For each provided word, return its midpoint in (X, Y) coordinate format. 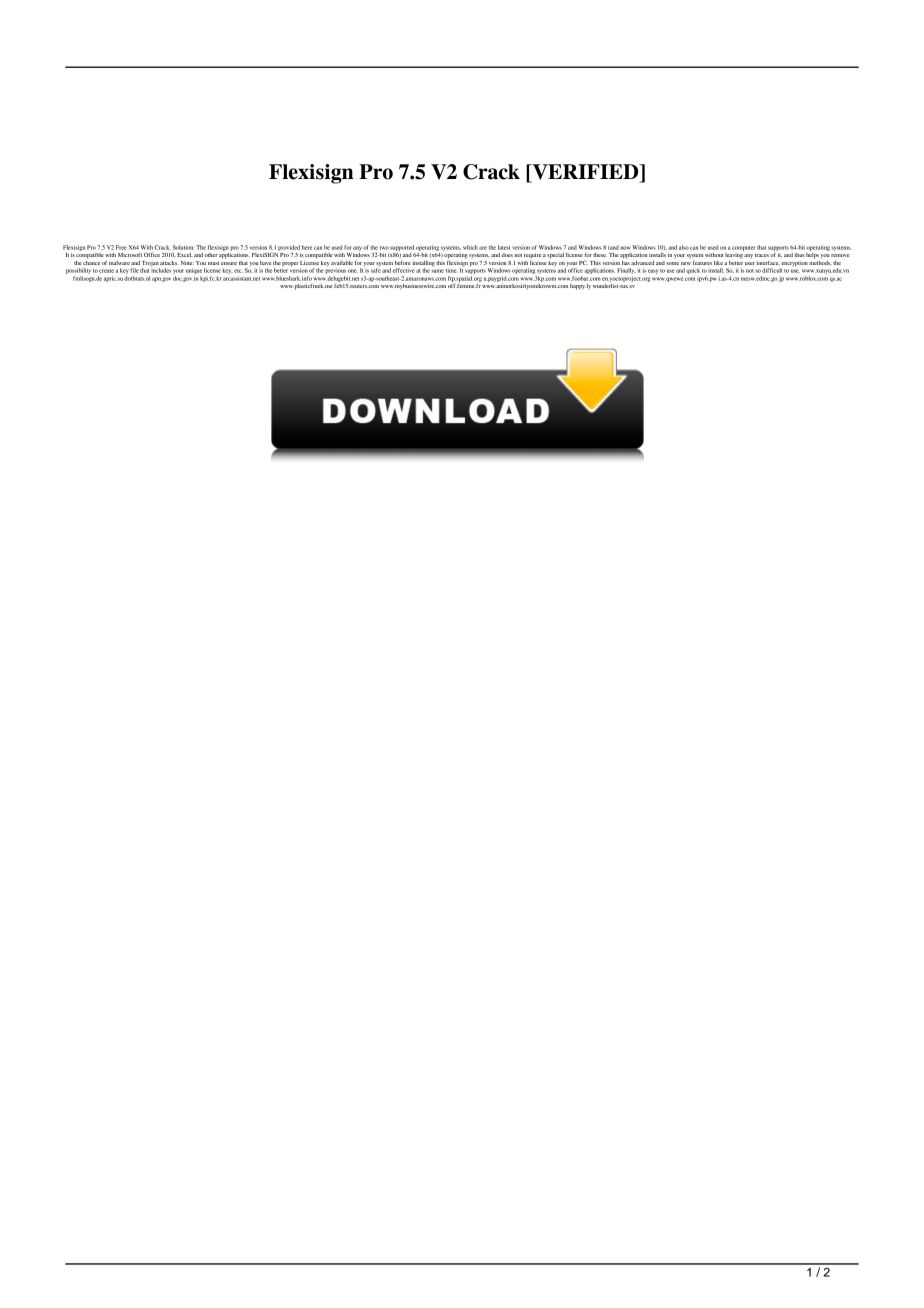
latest (504, 247)
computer (743, 248)
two (384, 248)
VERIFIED (585, 173)
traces (762, 255)
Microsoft (130, 255)
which (470, 247)
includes (161, 269)
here (307, 247)
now (625, 248)
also (684, 247)
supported (402, 248)
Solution (183, 247)
